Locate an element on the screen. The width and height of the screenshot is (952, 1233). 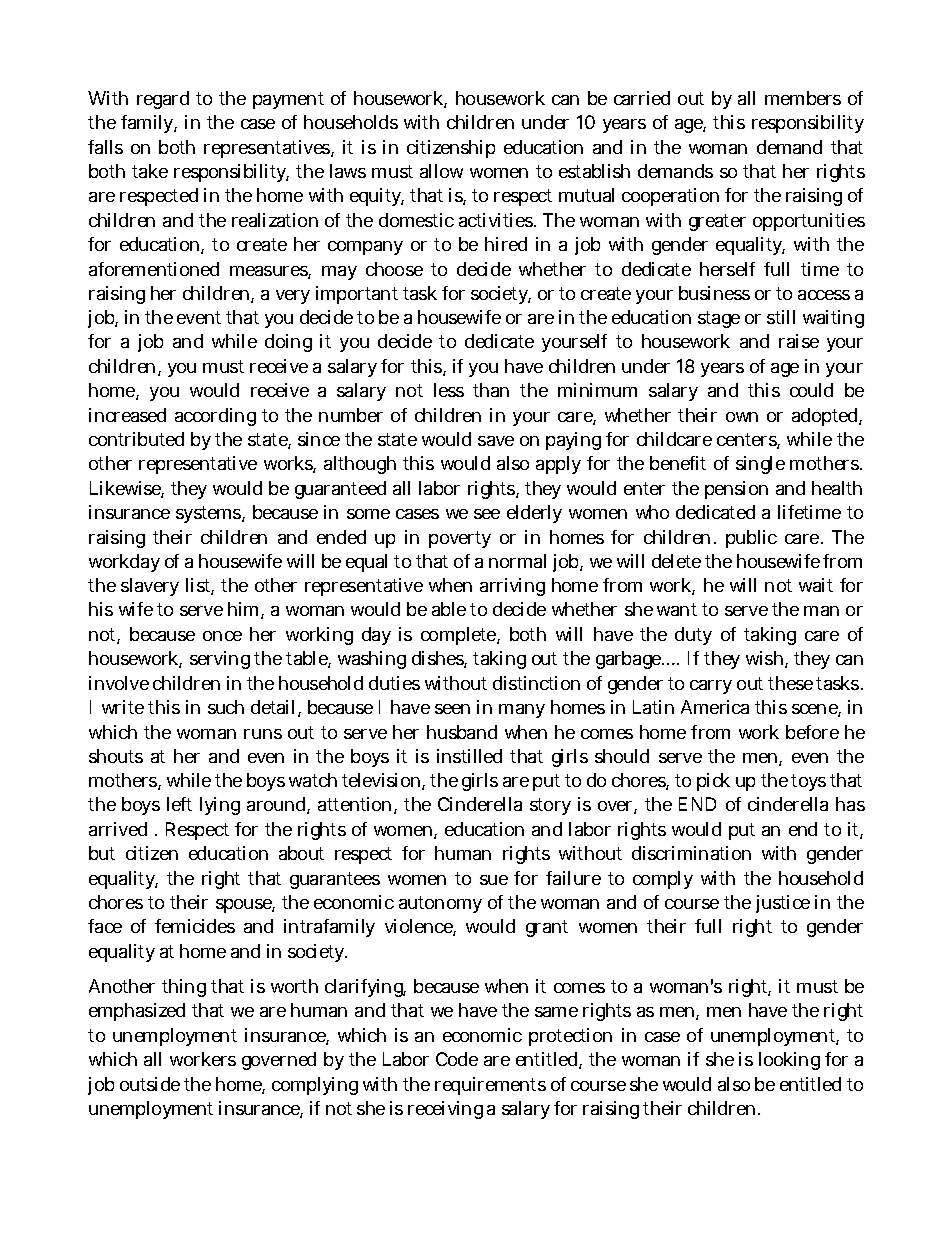
requirements is located at coordinates (490, 1086).
